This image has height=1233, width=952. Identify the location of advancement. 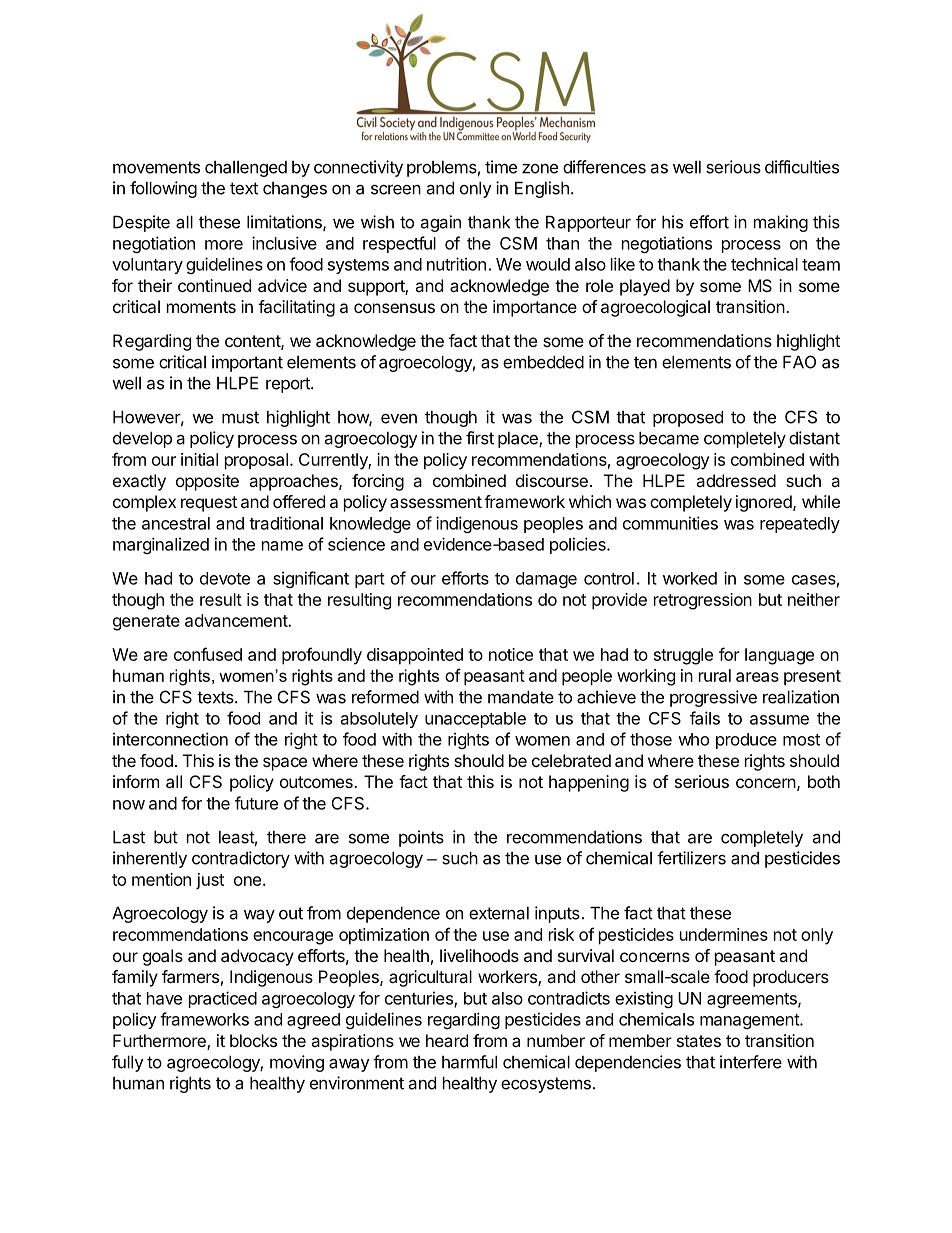
(237, 620).
